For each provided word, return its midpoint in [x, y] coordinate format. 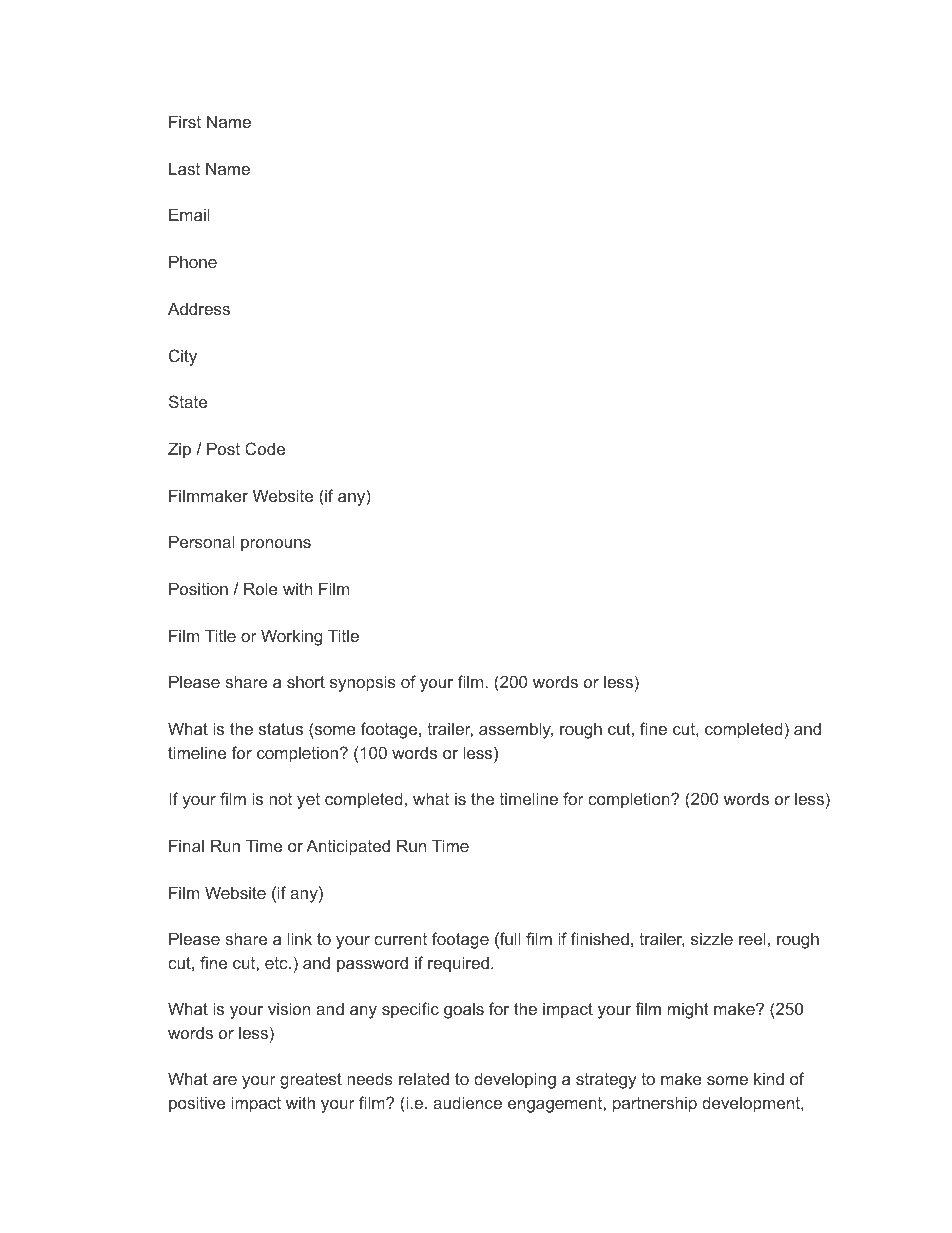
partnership [655, 1104]
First [185, 121]
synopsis [363, 683]
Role [261, 588]
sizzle [712, 938]
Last [184, 168]
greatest [311, 1081]
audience [467, 1102]
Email [189, 214]
